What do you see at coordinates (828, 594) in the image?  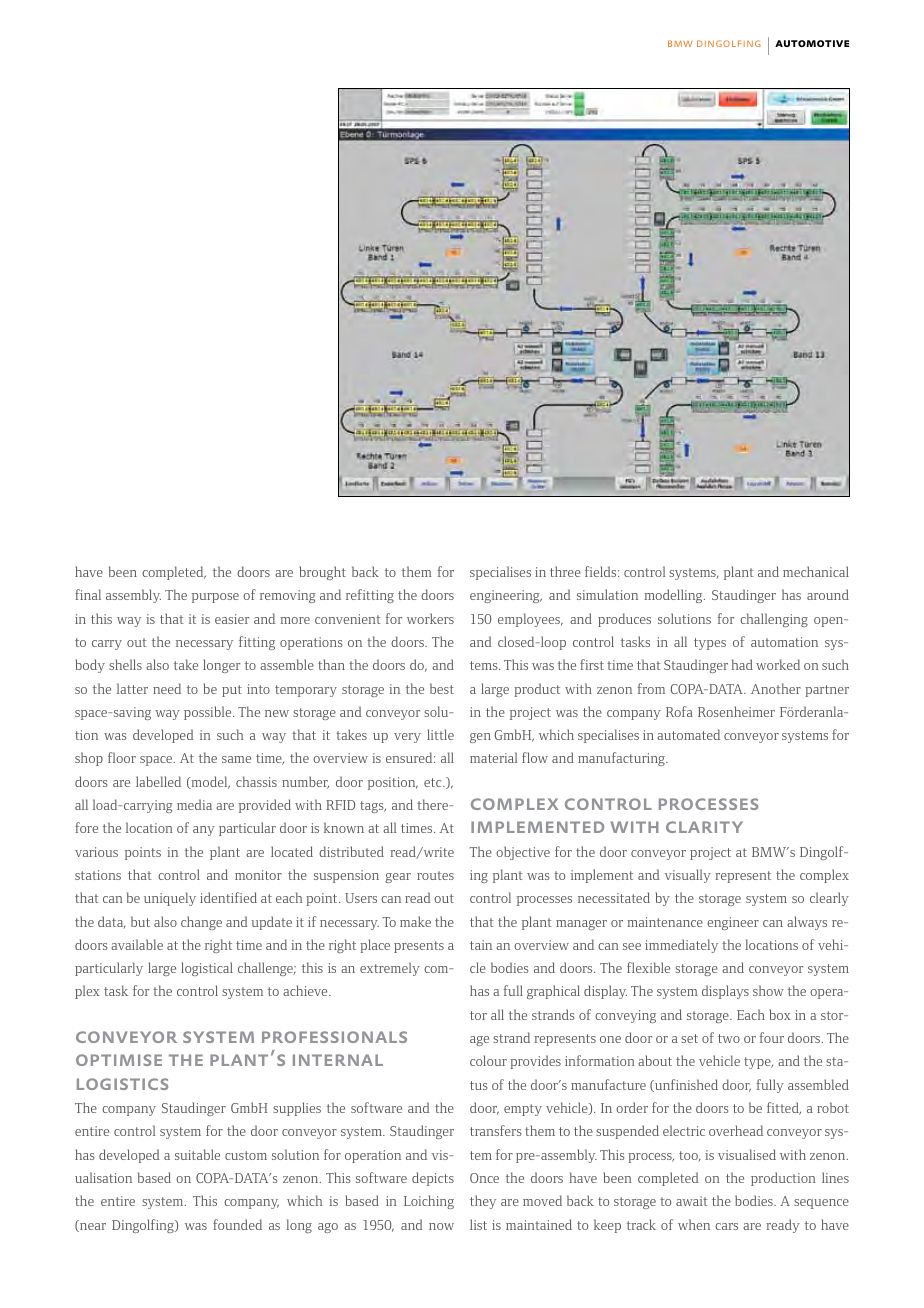 I see `around` at bounding box center [828, 594].
